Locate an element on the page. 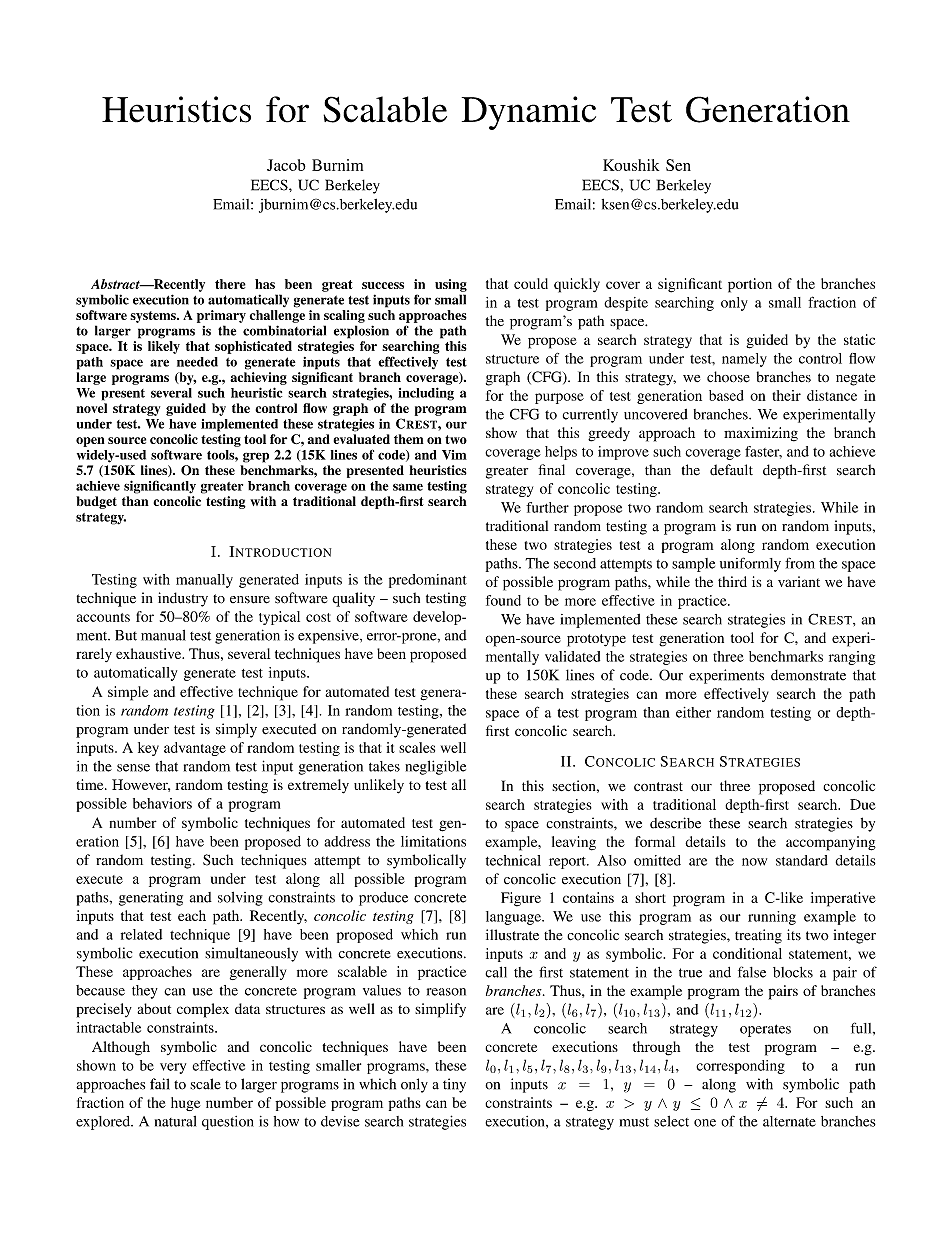 The width and height of the document is (952, 1233). Jacob is located at coordinates (286, 165).
